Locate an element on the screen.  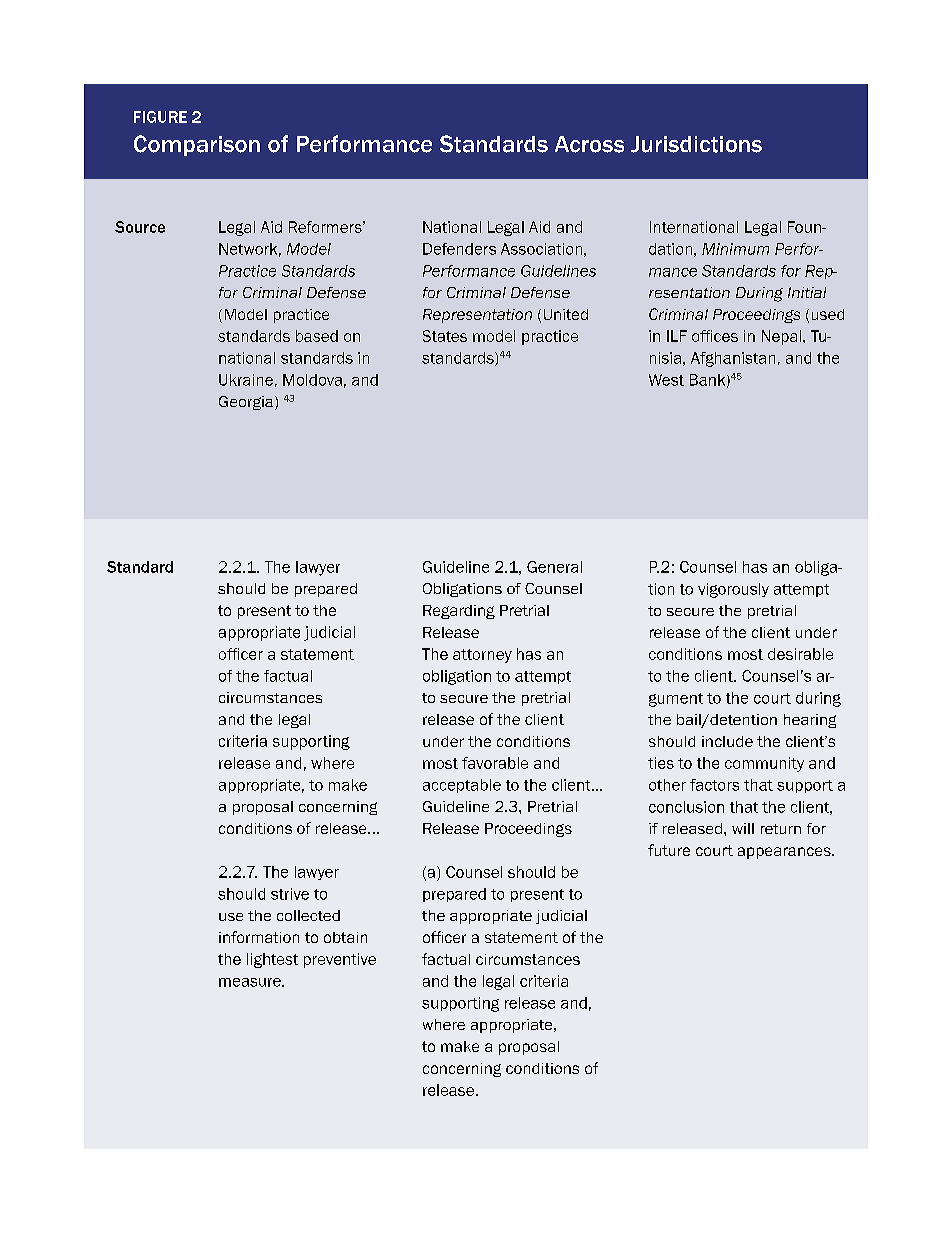
vigorously is located at coordinates (733, 590).
